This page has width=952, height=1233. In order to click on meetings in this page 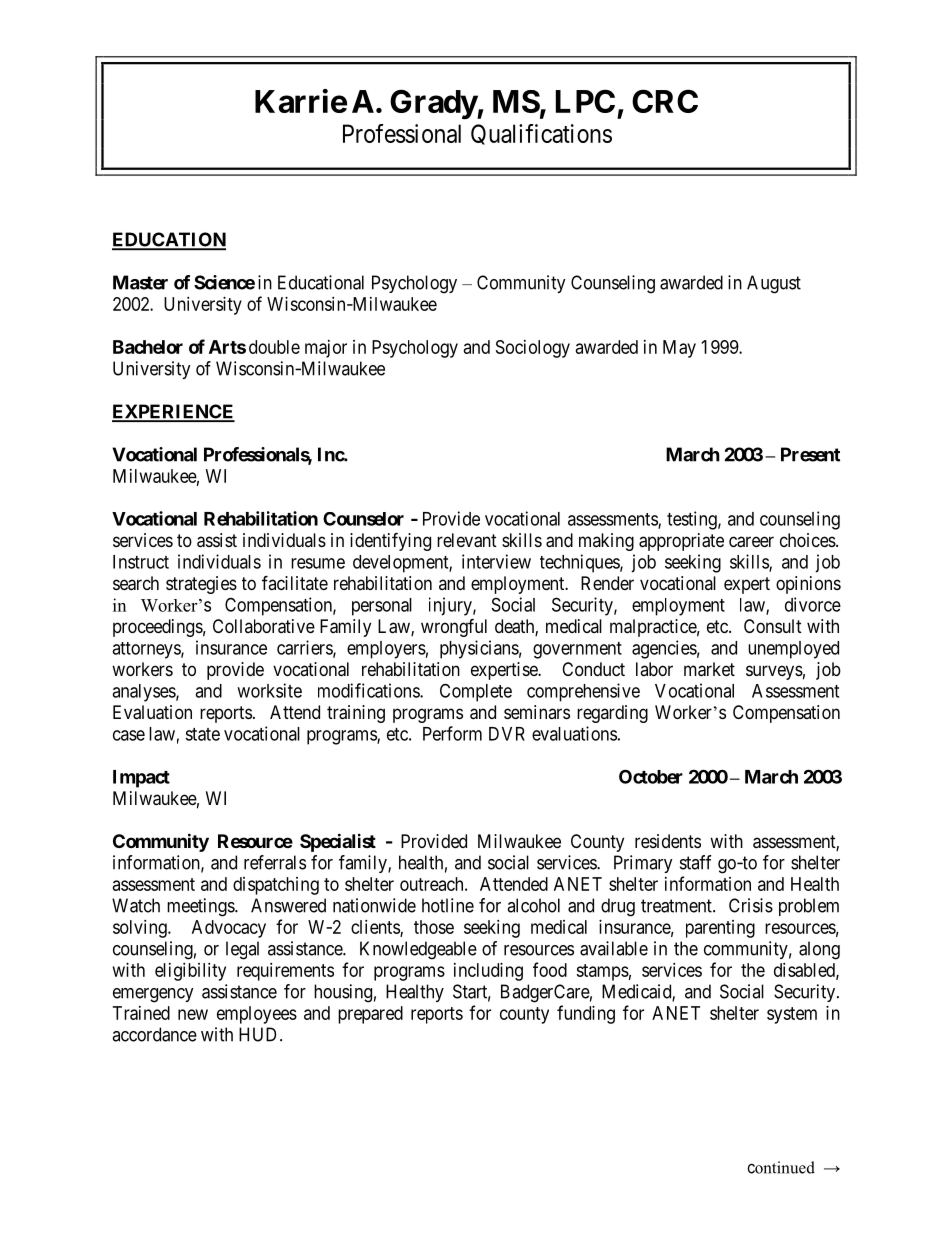, I will do `click(201, 907)`.
